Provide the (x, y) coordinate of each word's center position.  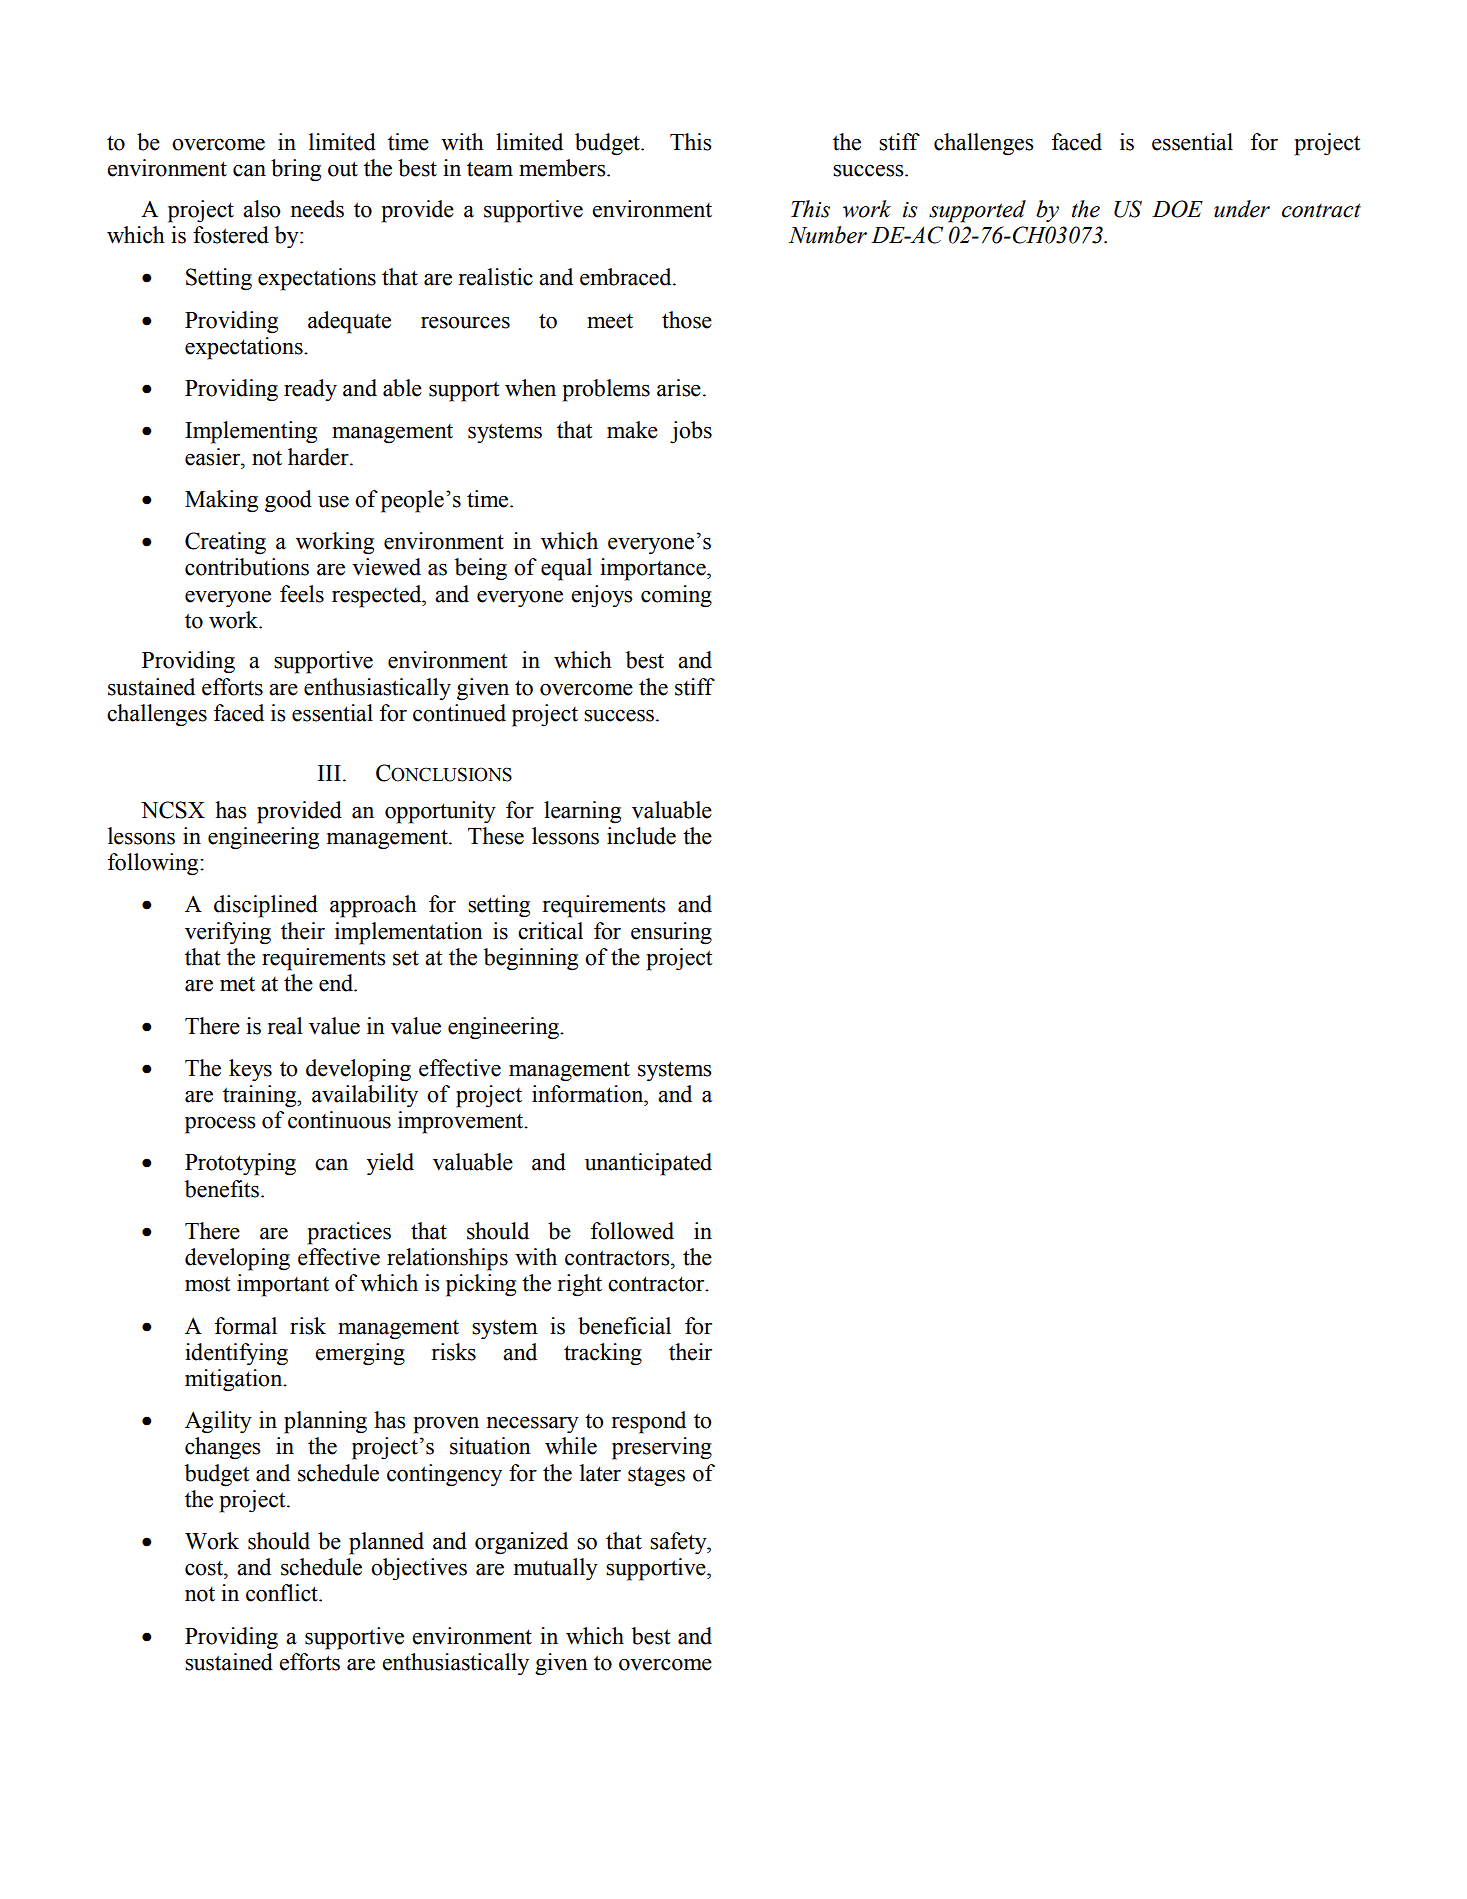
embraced (627, 277)
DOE (1177, 209)
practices (349, 1233)
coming (676, 596)
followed (632, 1231)
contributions (247, 567)
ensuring (671, 933)
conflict (283, 1593)
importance (654, 569)
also (262, 209)
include (641, 836)
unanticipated (648, 1164)
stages (656, 1476)
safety (679, 1543)
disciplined (266, 906)
